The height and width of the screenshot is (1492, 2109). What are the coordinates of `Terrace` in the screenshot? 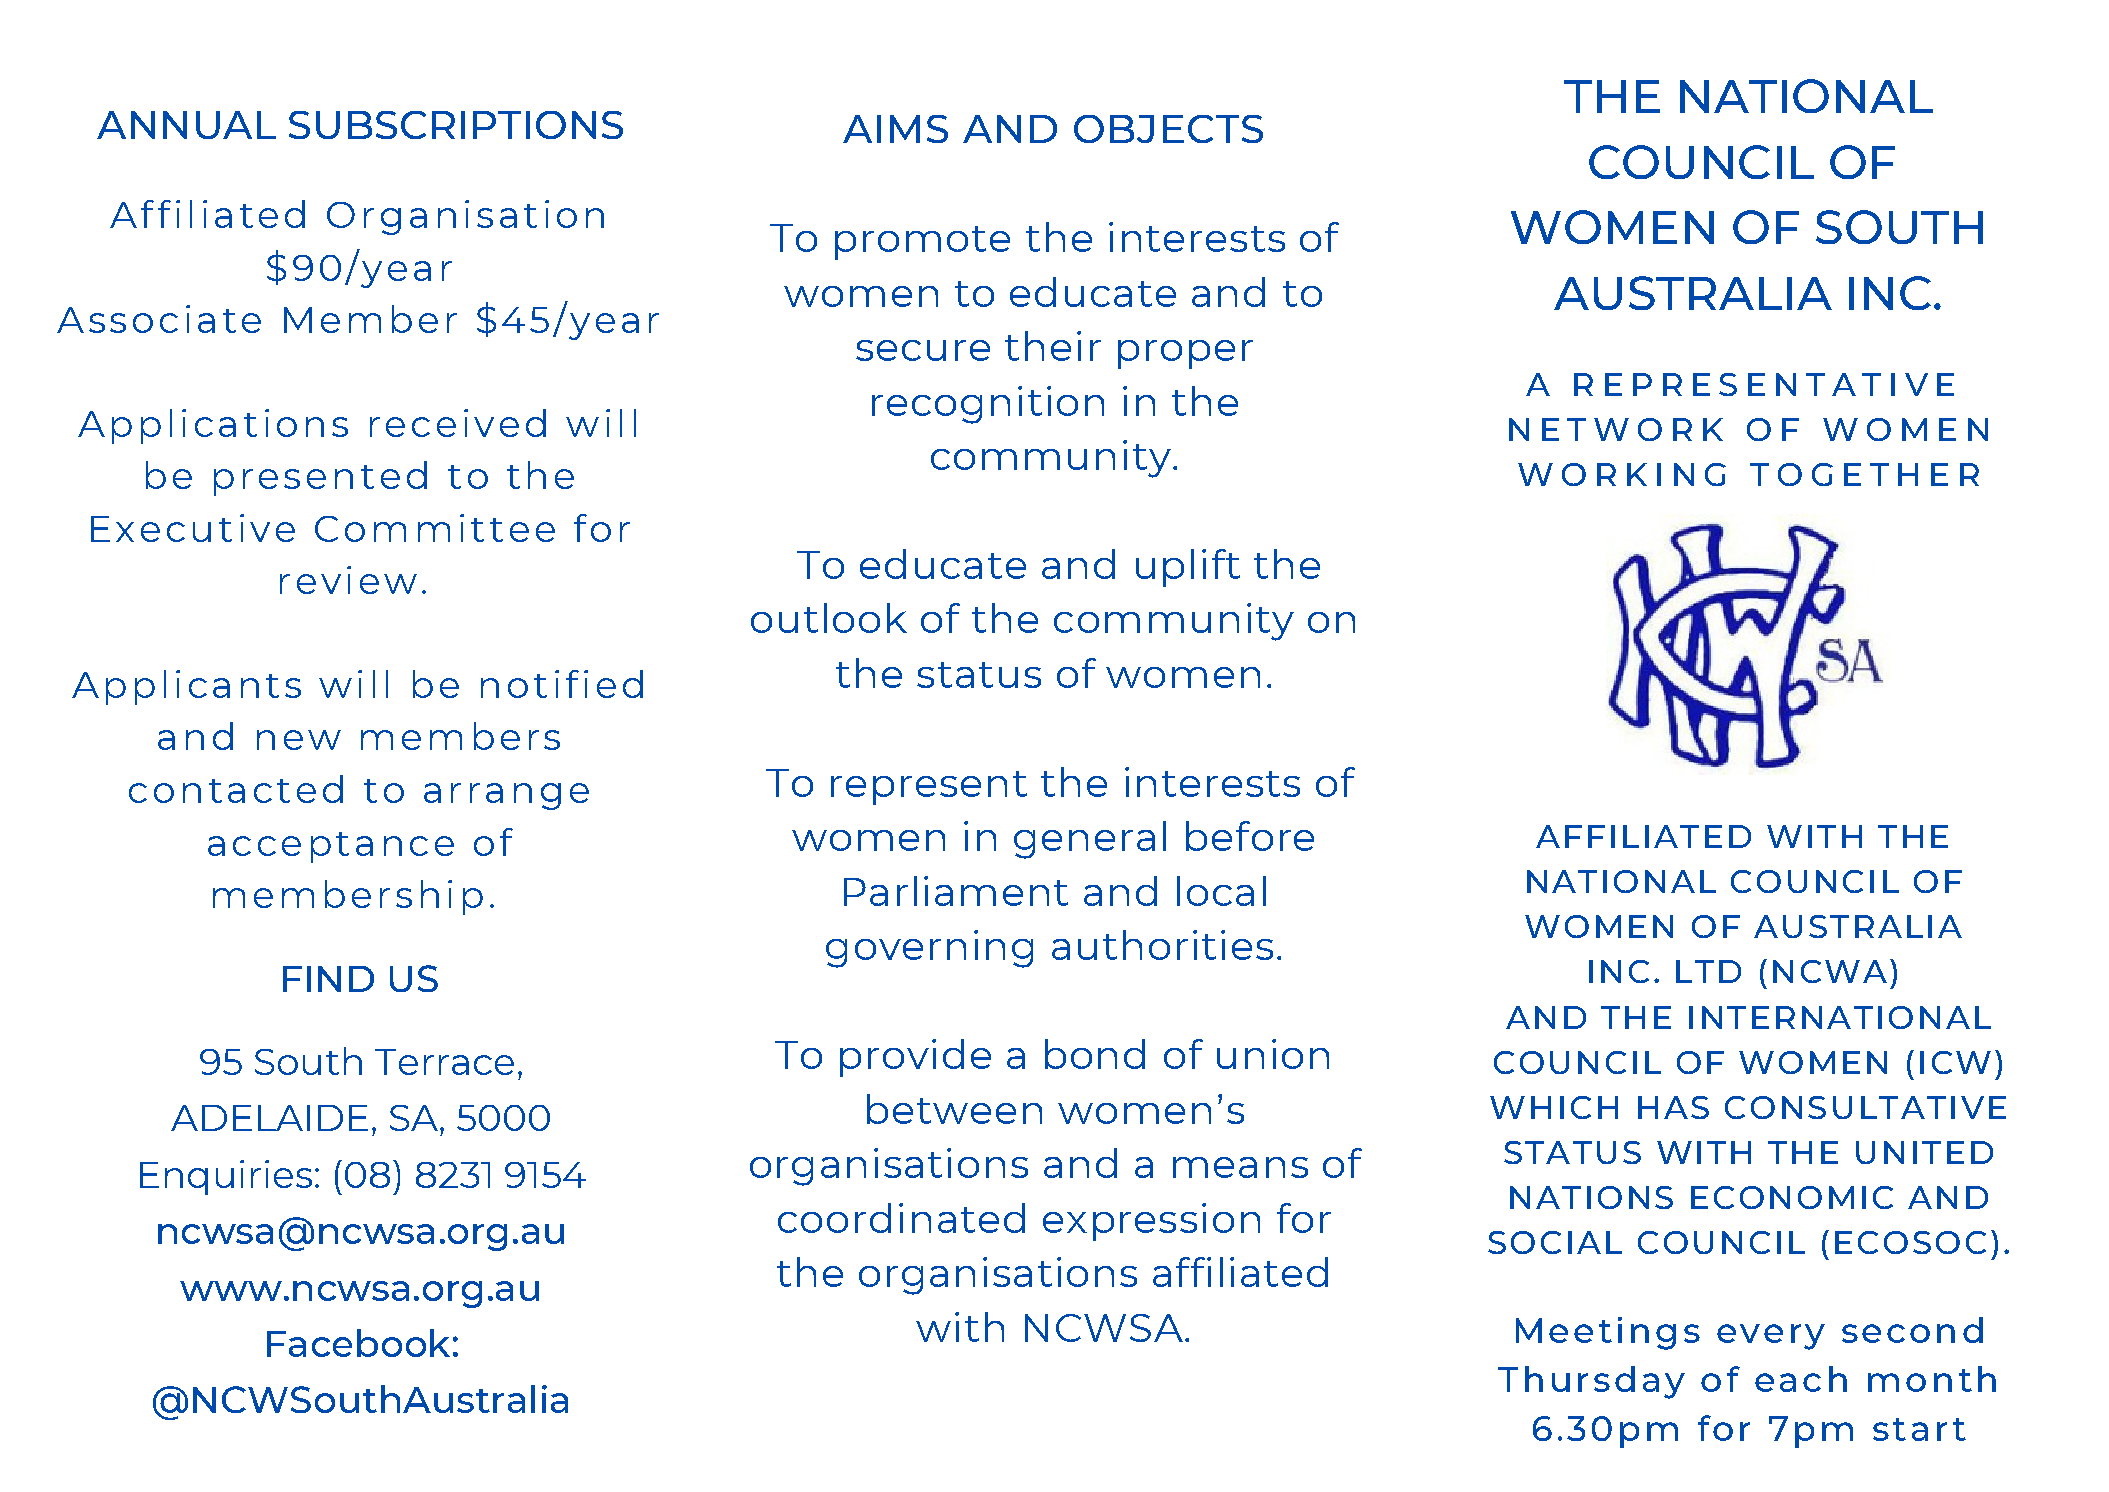 It's located at (444, 1062).
